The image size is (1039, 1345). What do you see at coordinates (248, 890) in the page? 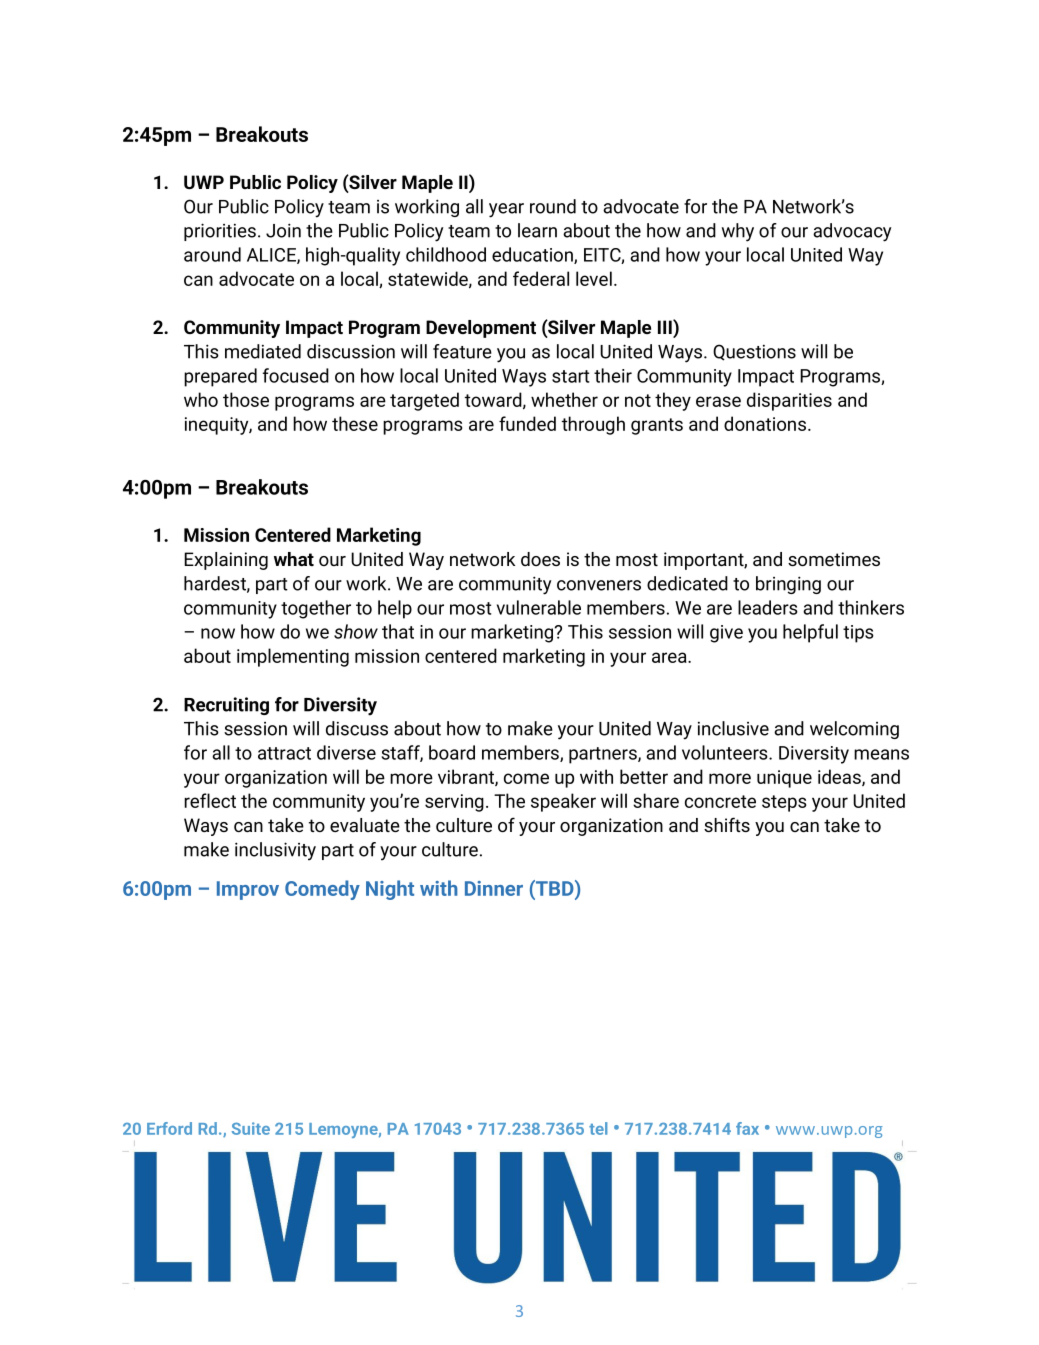
I see `Improv` at bounding box center [248, 890].
